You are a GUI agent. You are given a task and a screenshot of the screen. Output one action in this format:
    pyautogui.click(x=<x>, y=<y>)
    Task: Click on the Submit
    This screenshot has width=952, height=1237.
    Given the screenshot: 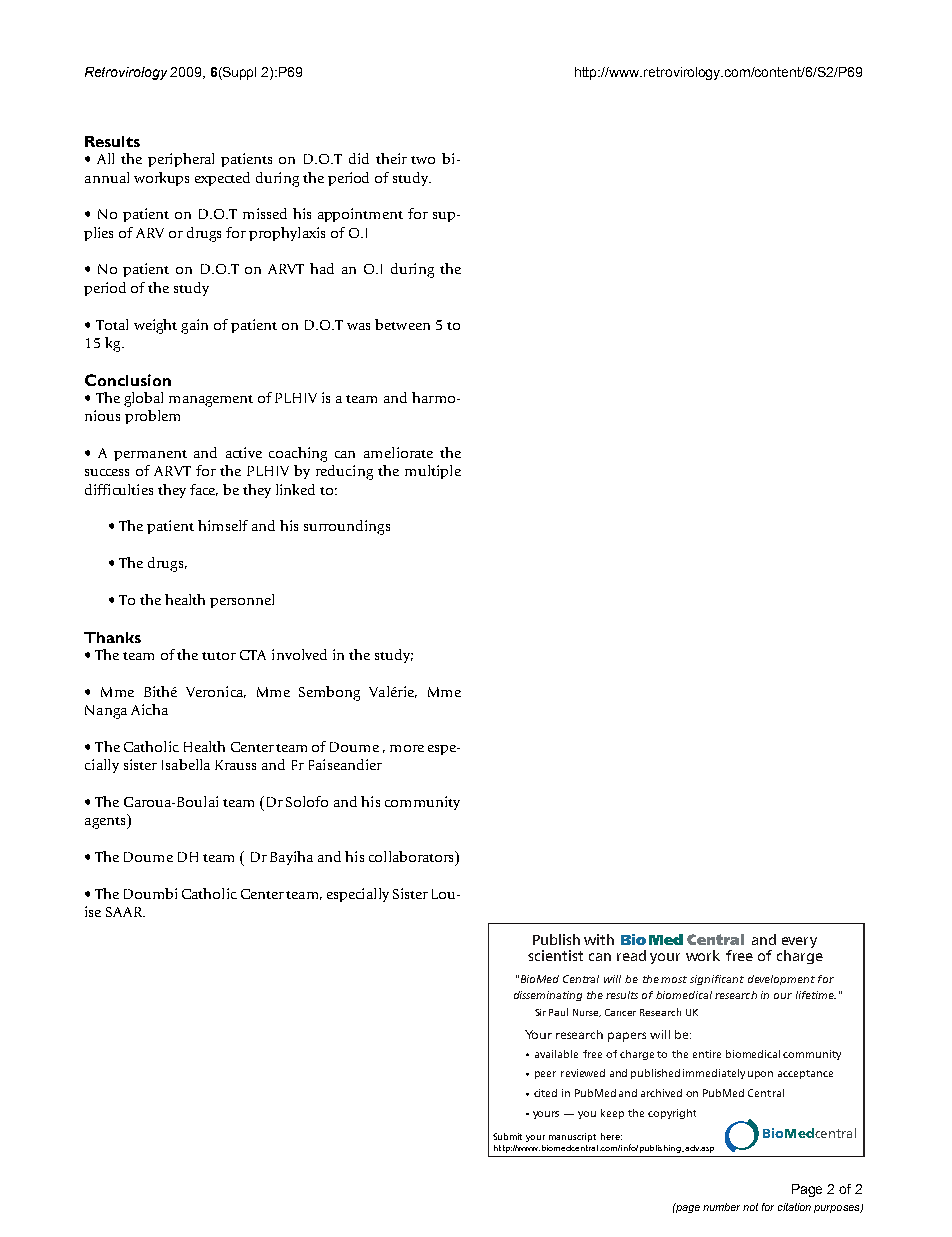 What is the action you would take?
    pyautogui.click(x=507, y=1136)
